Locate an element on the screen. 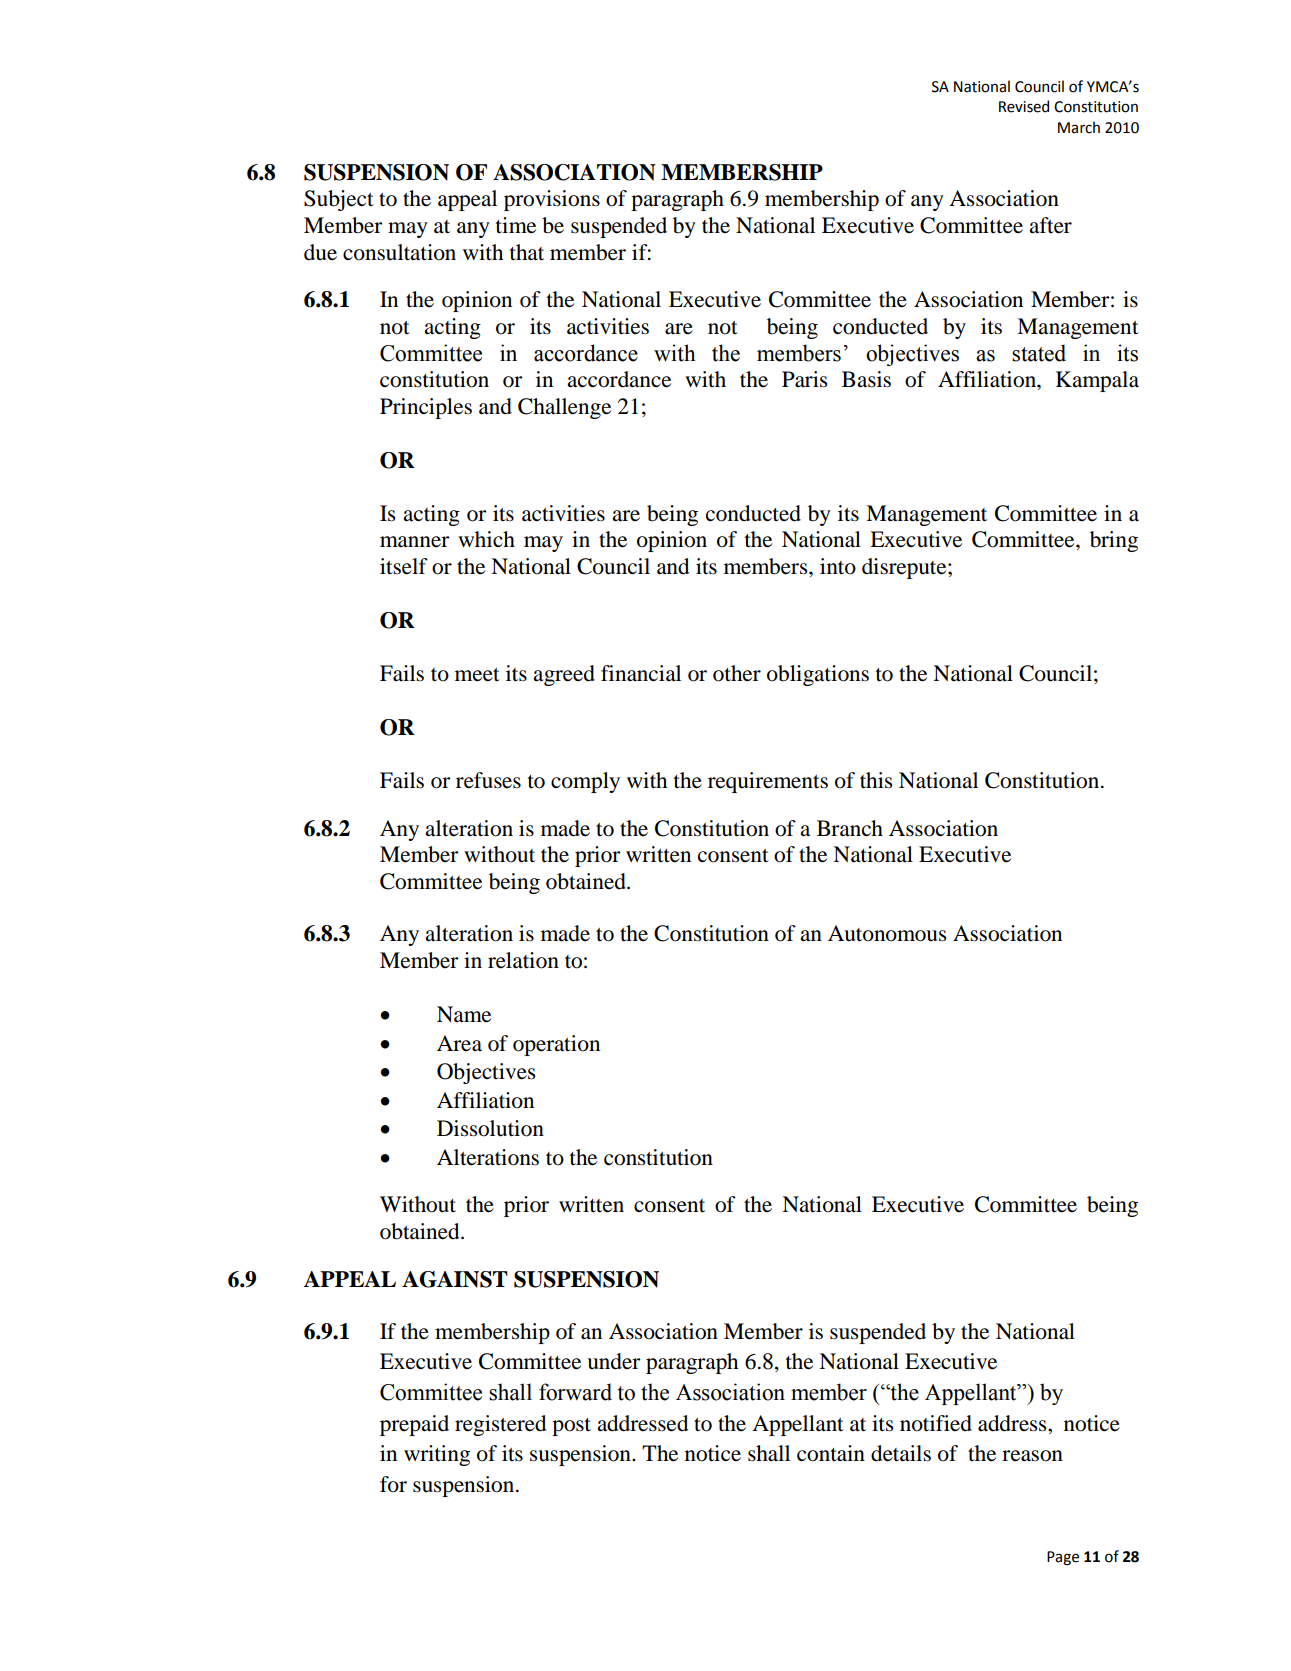  operation is located at coordinates (556, 1045).
